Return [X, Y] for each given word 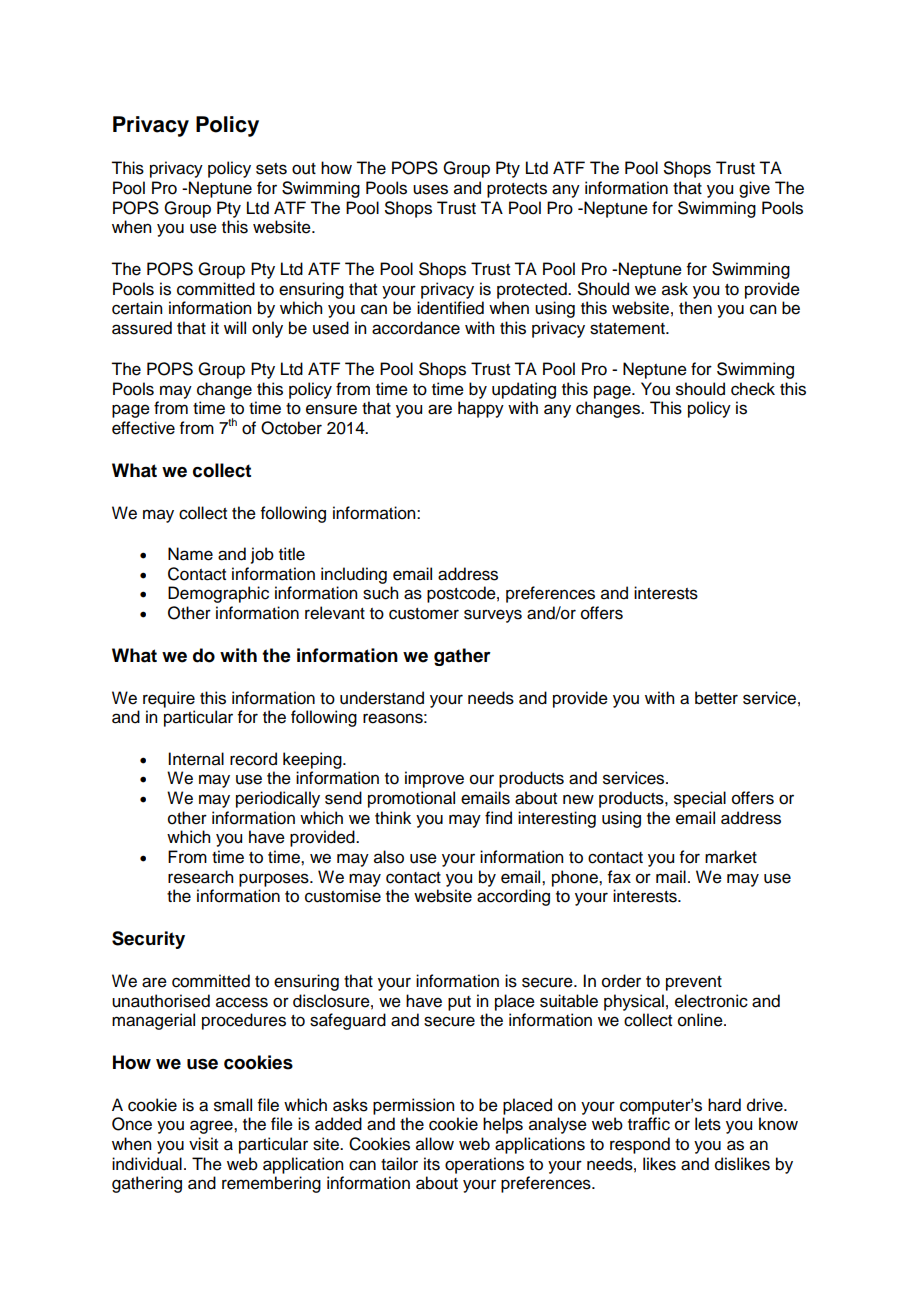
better [716, 698]
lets [708, 1124]
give [754, 189]
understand [382, 698]
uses [430, 189]
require [169, 699]
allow [435, 1144]
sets [271, 169]
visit [203, 1144]
